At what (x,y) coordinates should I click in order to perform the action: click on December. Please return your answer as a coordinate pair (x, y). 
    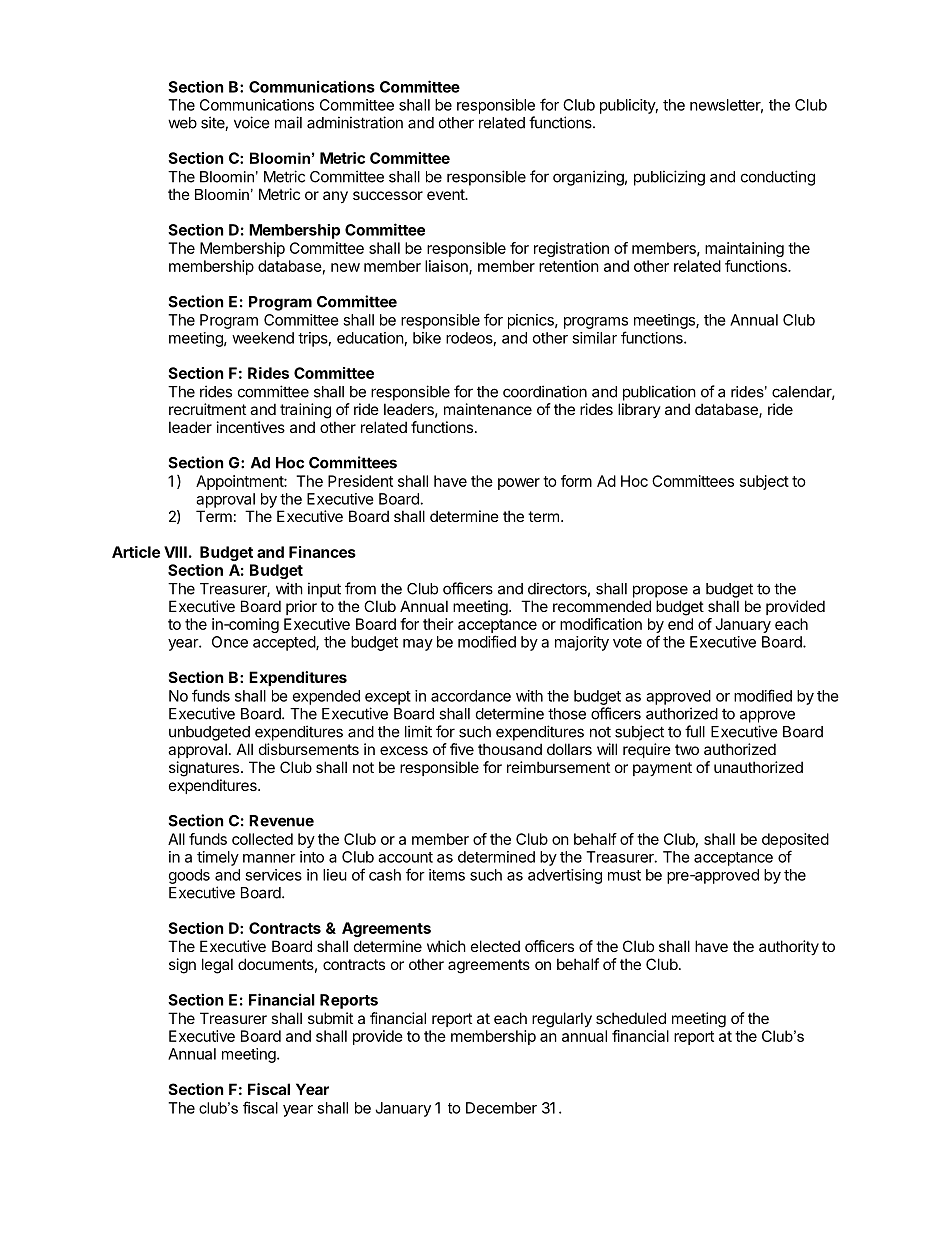
    Looking at the image, I should click on (501, 1108).
